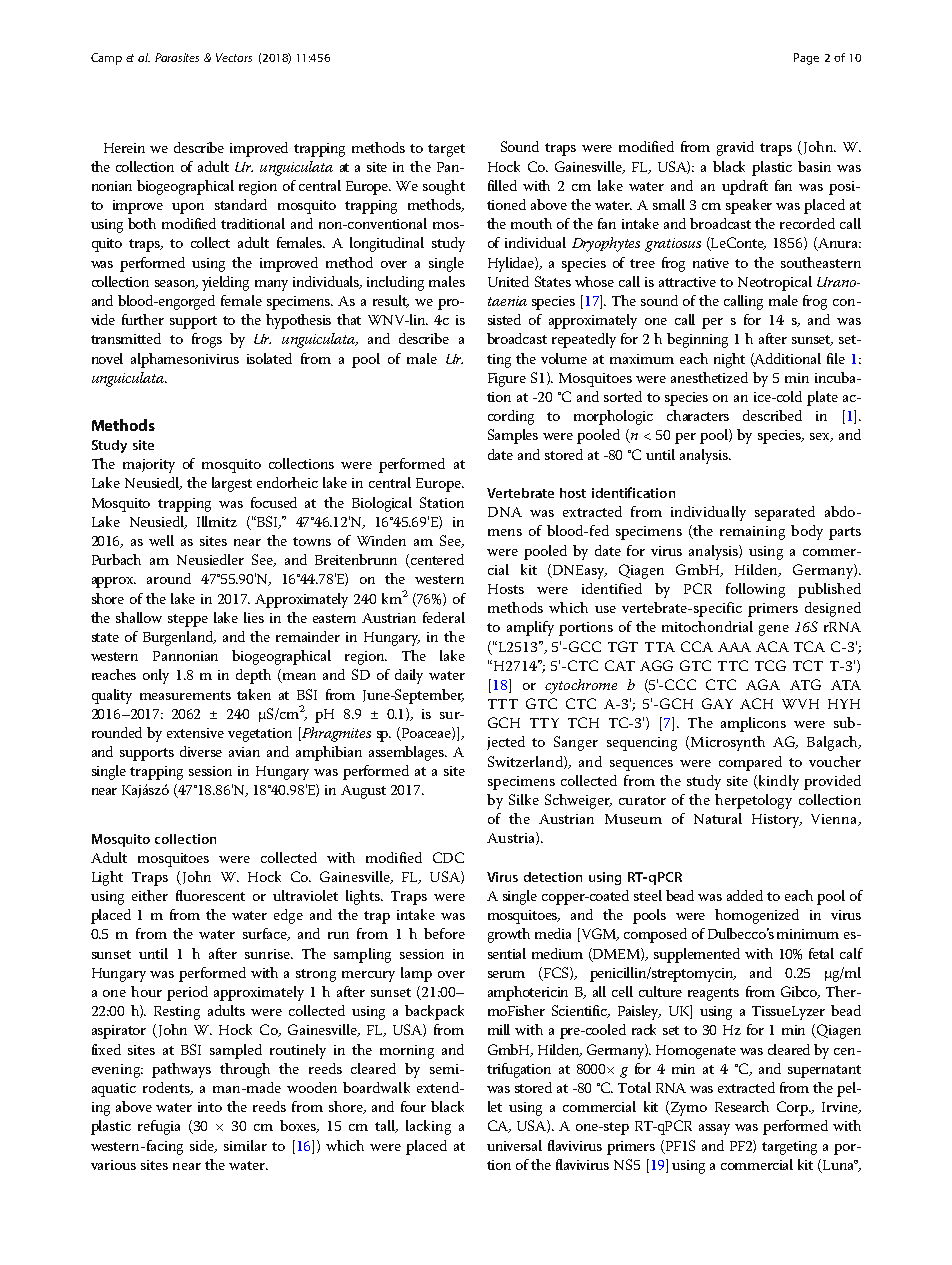  I want to click on added, so click(745, 895).
